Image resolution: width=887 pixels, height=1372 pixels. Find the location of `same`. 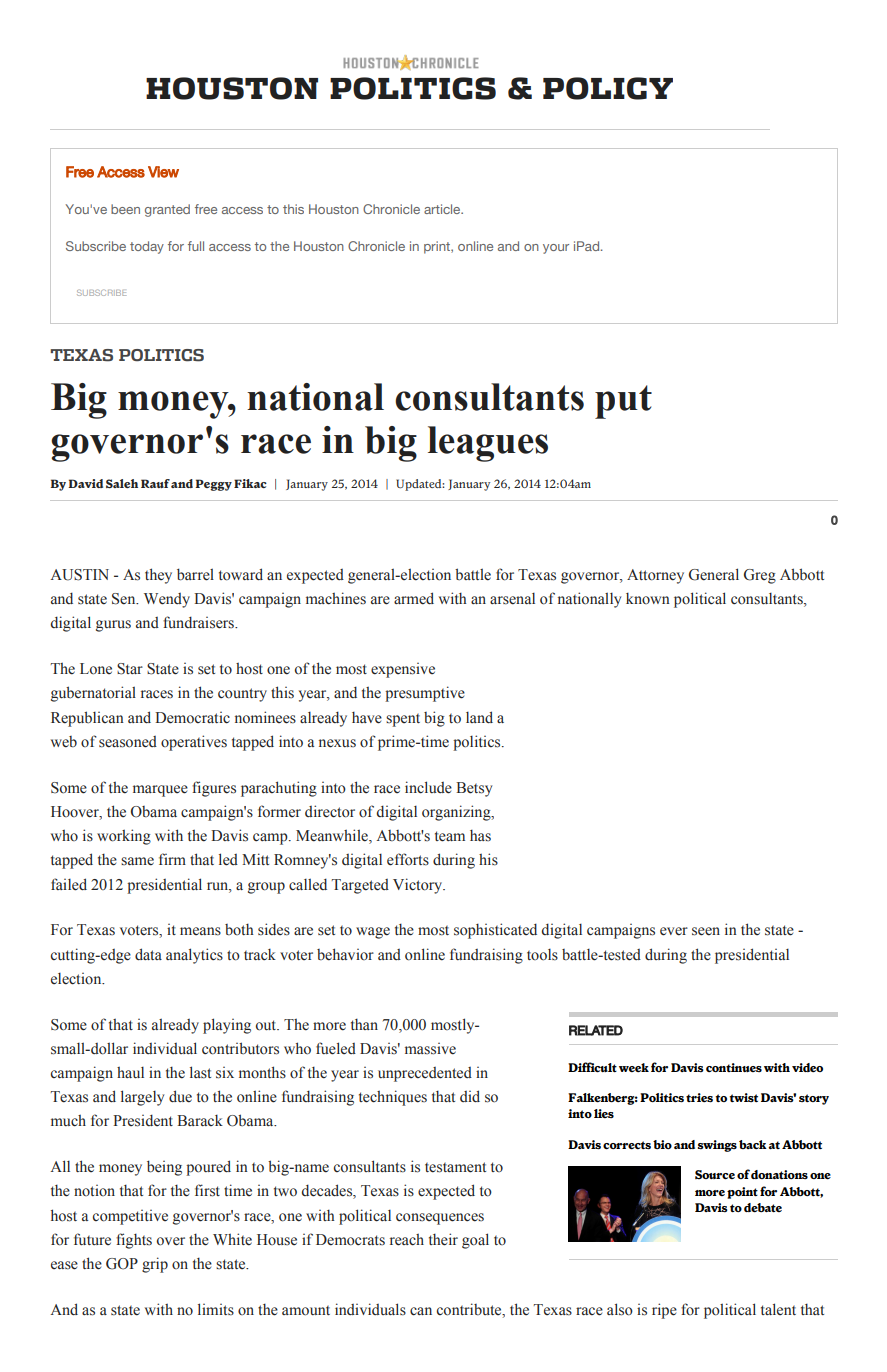

same is located at coordinates (137, 861).
